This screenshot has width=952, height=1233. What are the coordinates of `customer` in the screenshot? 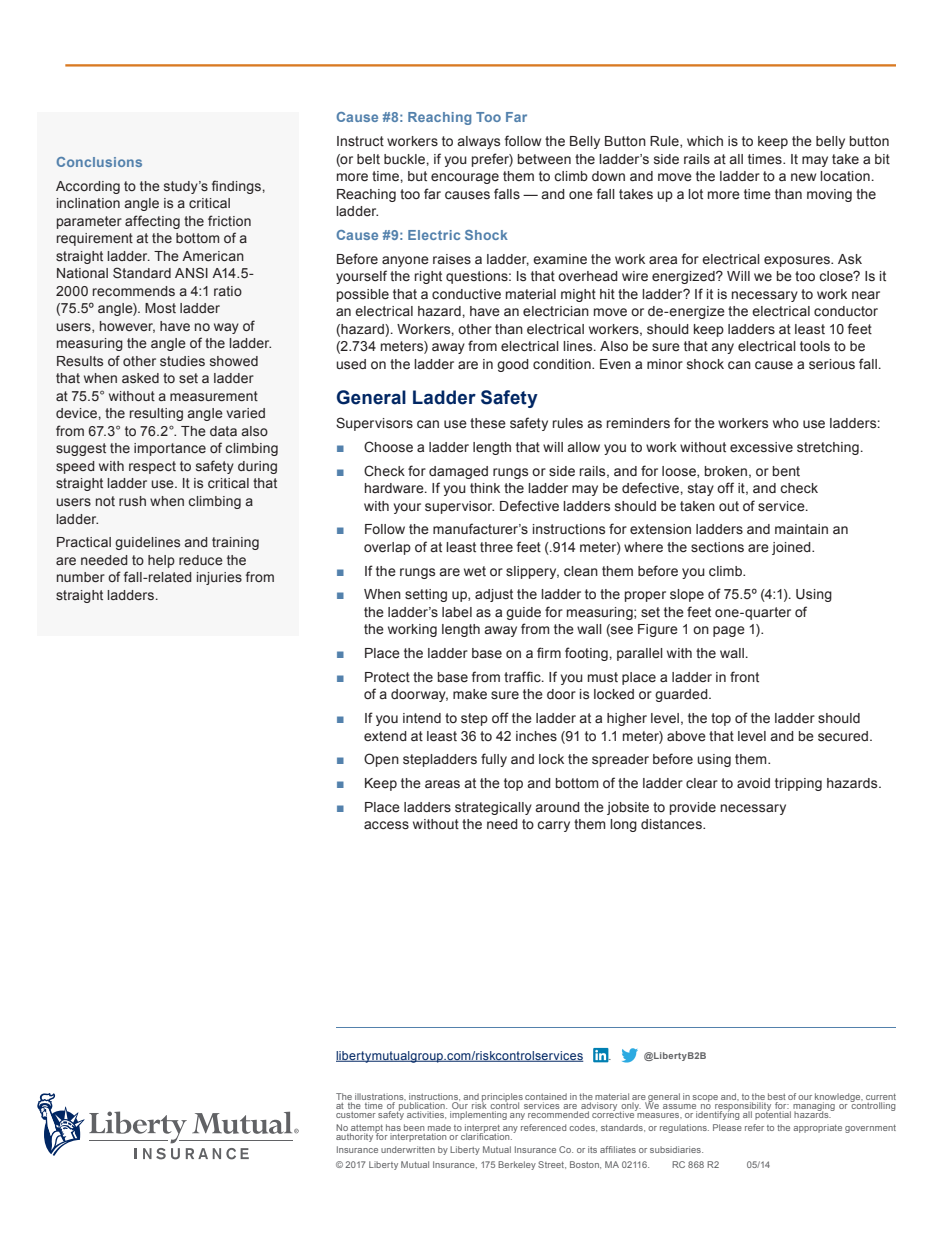 It's located at (356, 1115).
